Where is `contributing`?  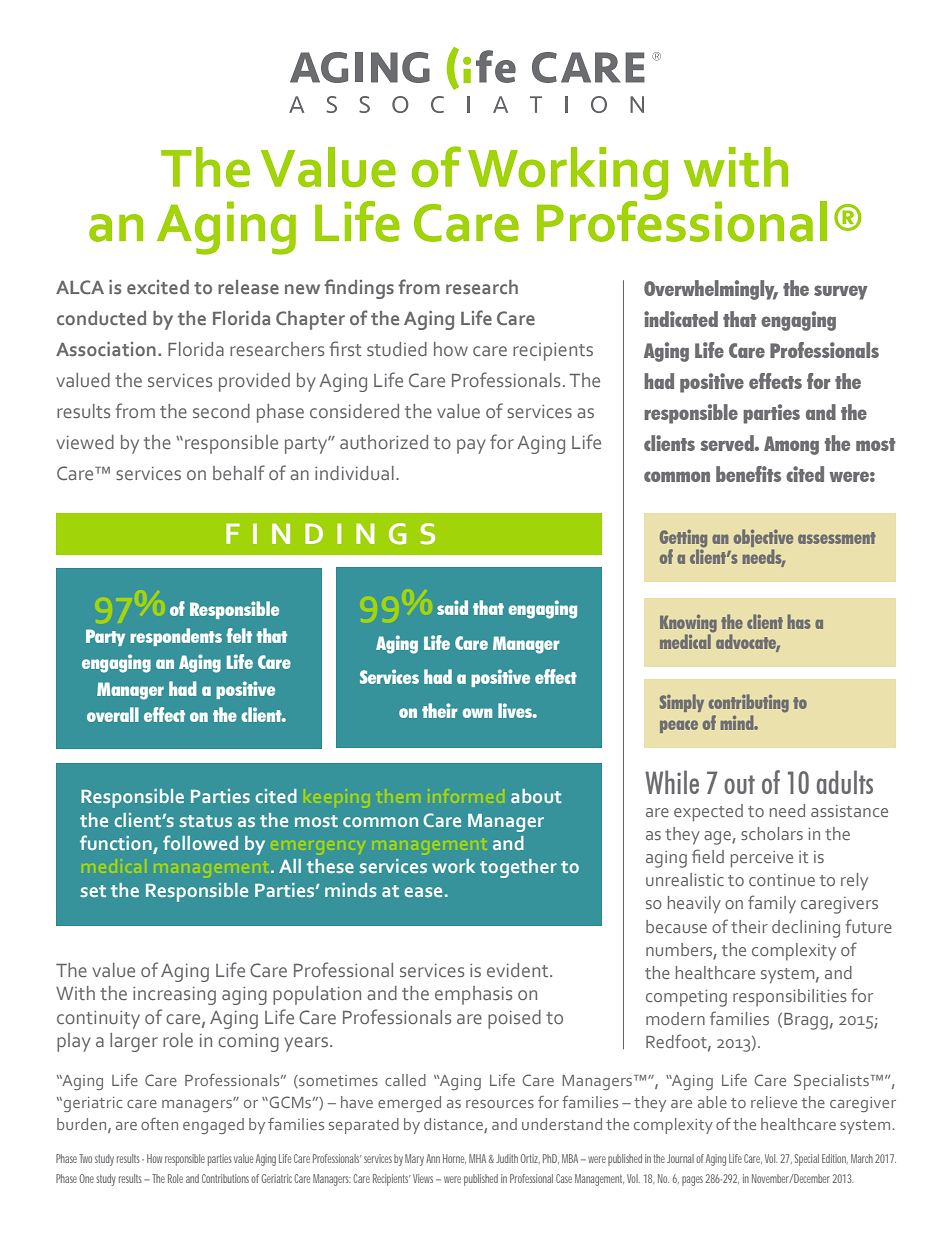
contributing is located at coordinates (749, 703).
